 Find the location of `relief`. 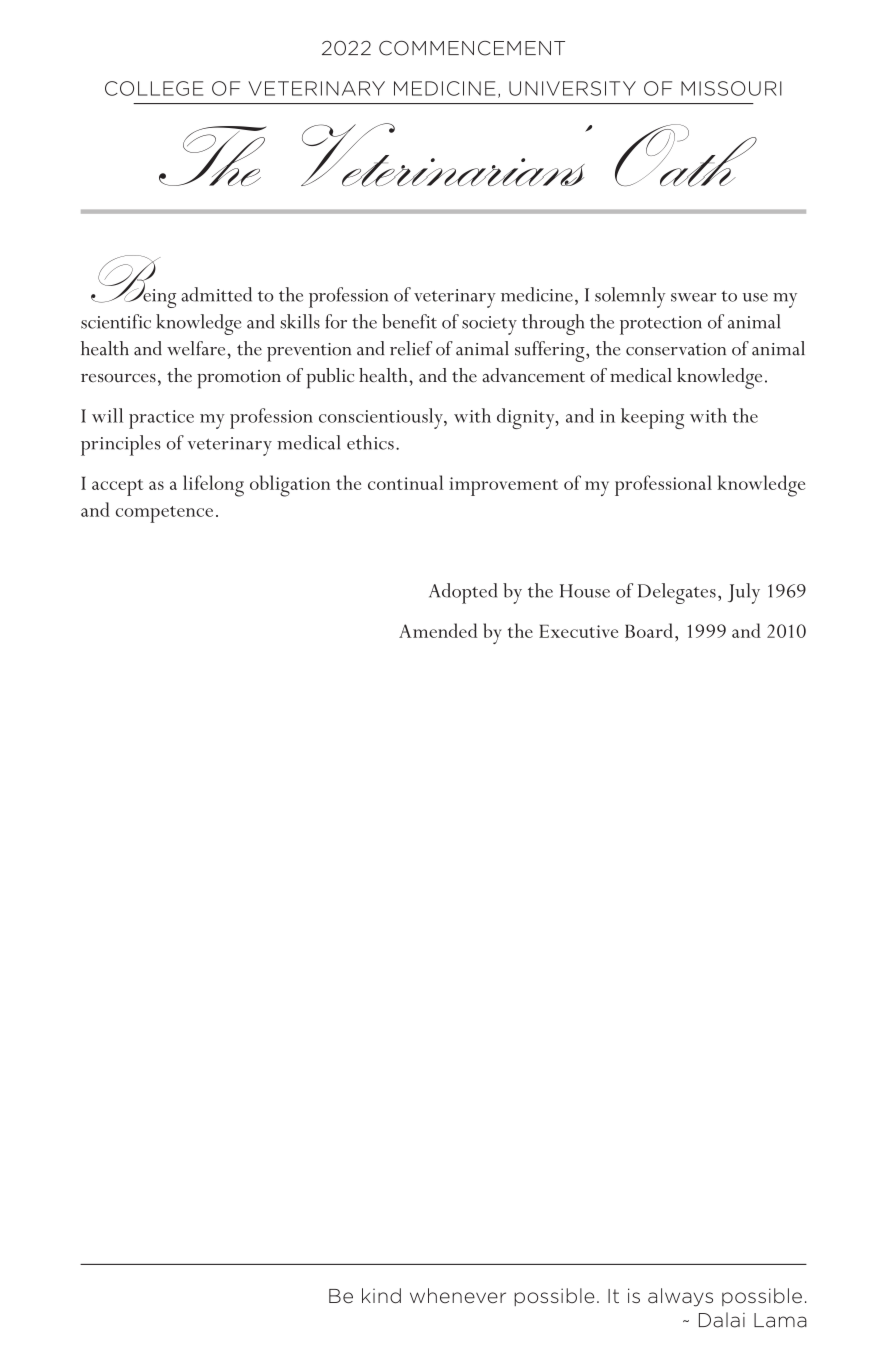

relief is located at coordinates (411, 348).
